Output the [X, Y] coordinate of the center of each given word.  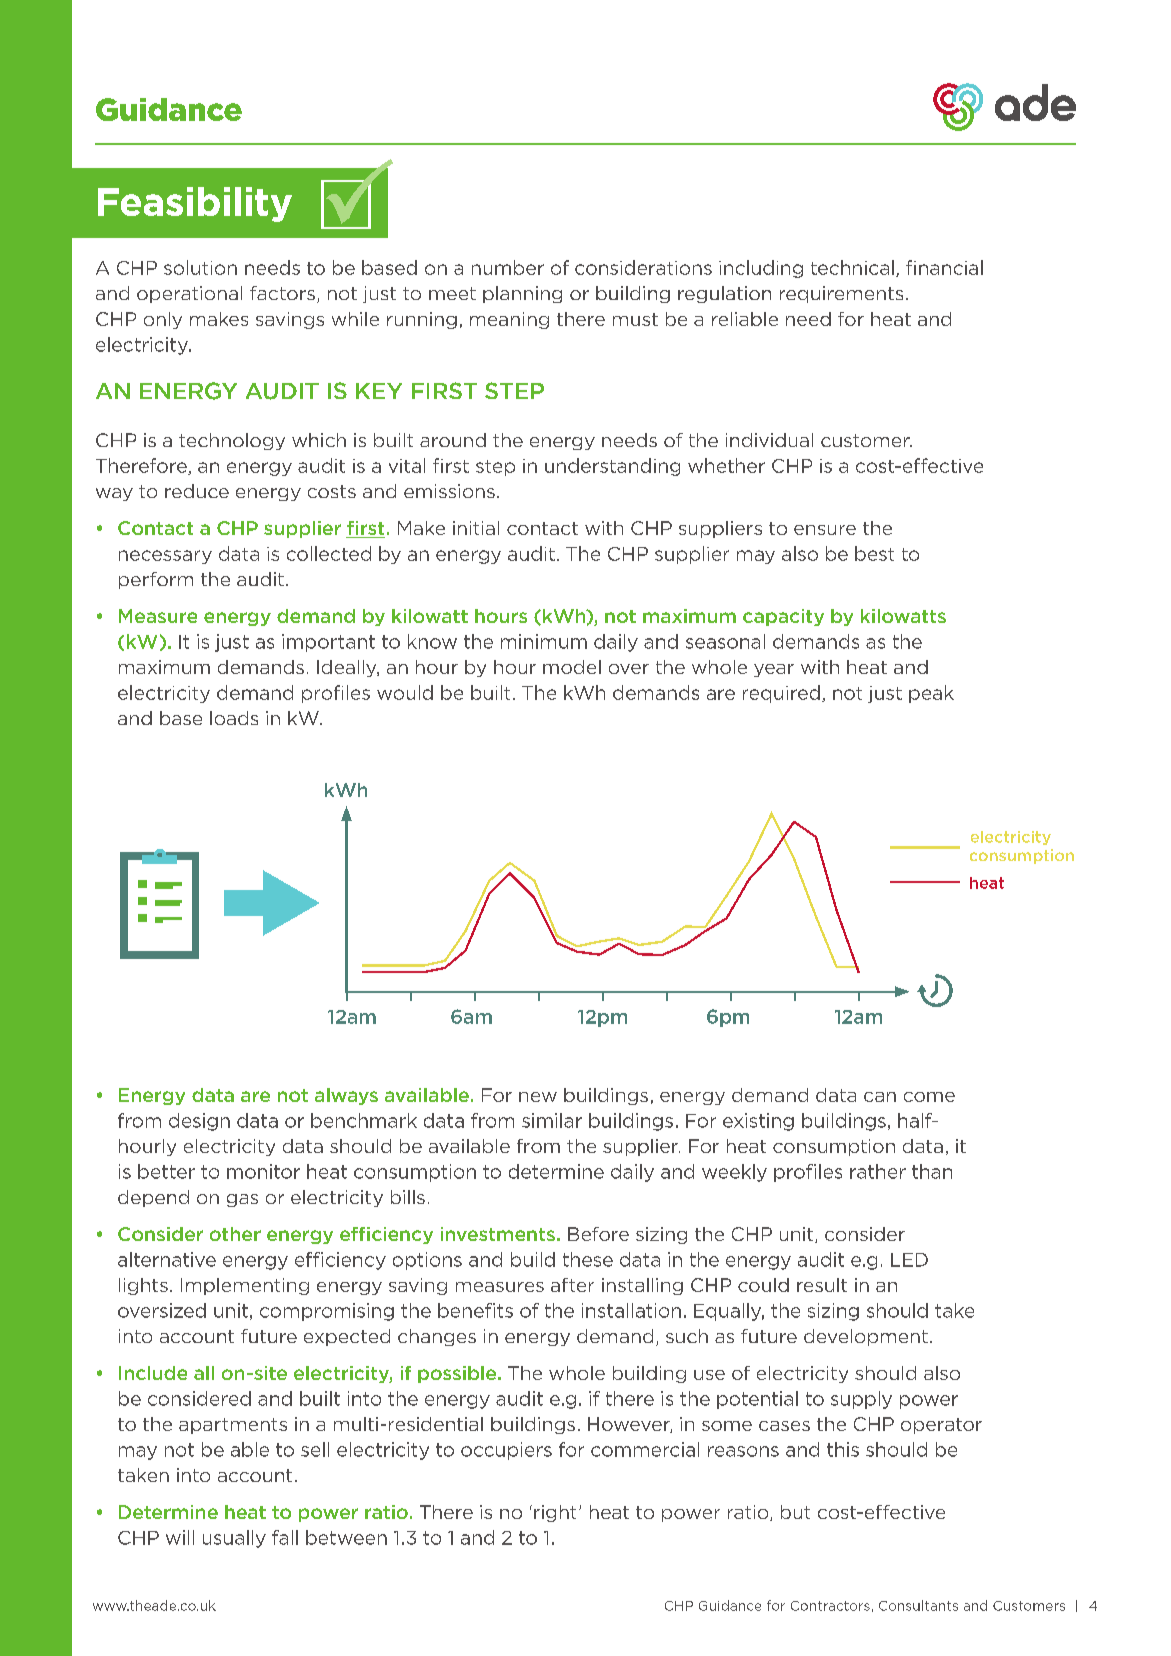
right [555, 1513]
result [822, 1285]
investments [498, 1234]
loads [234, 718]
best [874, 553]
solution [200, 267]
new [538, 1097]
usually [234, 1539]
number [508, 267]
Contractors [830, 1606]
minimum [544, 641]
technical [852, 267]
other [235, 1234]
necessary [165, 557]
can [880, 1097]
